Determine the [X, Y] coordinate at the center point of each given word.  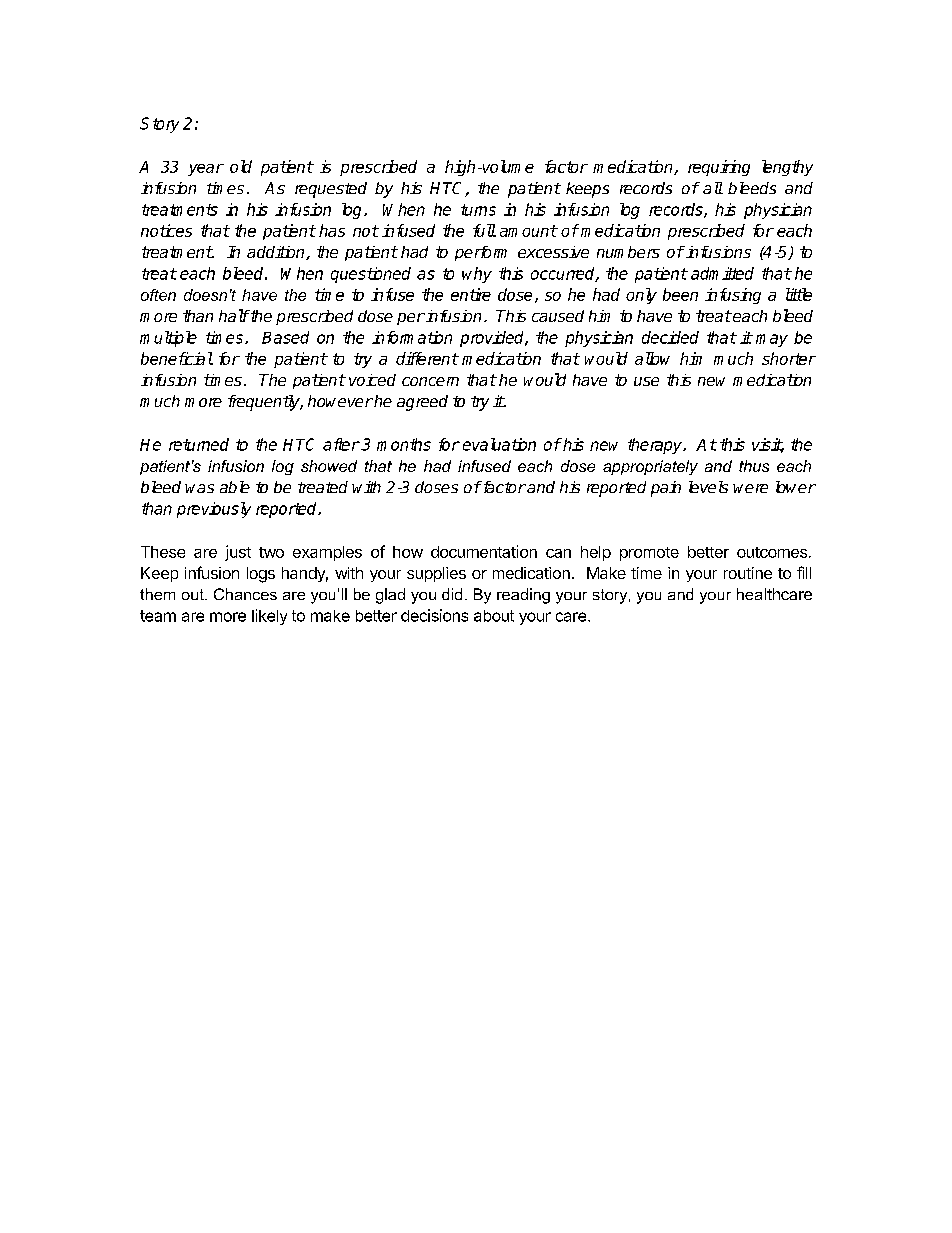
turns [478, 210]
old [241, 166]
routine [748, 573]
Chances [245, 594]
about [494, 616]
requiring [719, 168]
